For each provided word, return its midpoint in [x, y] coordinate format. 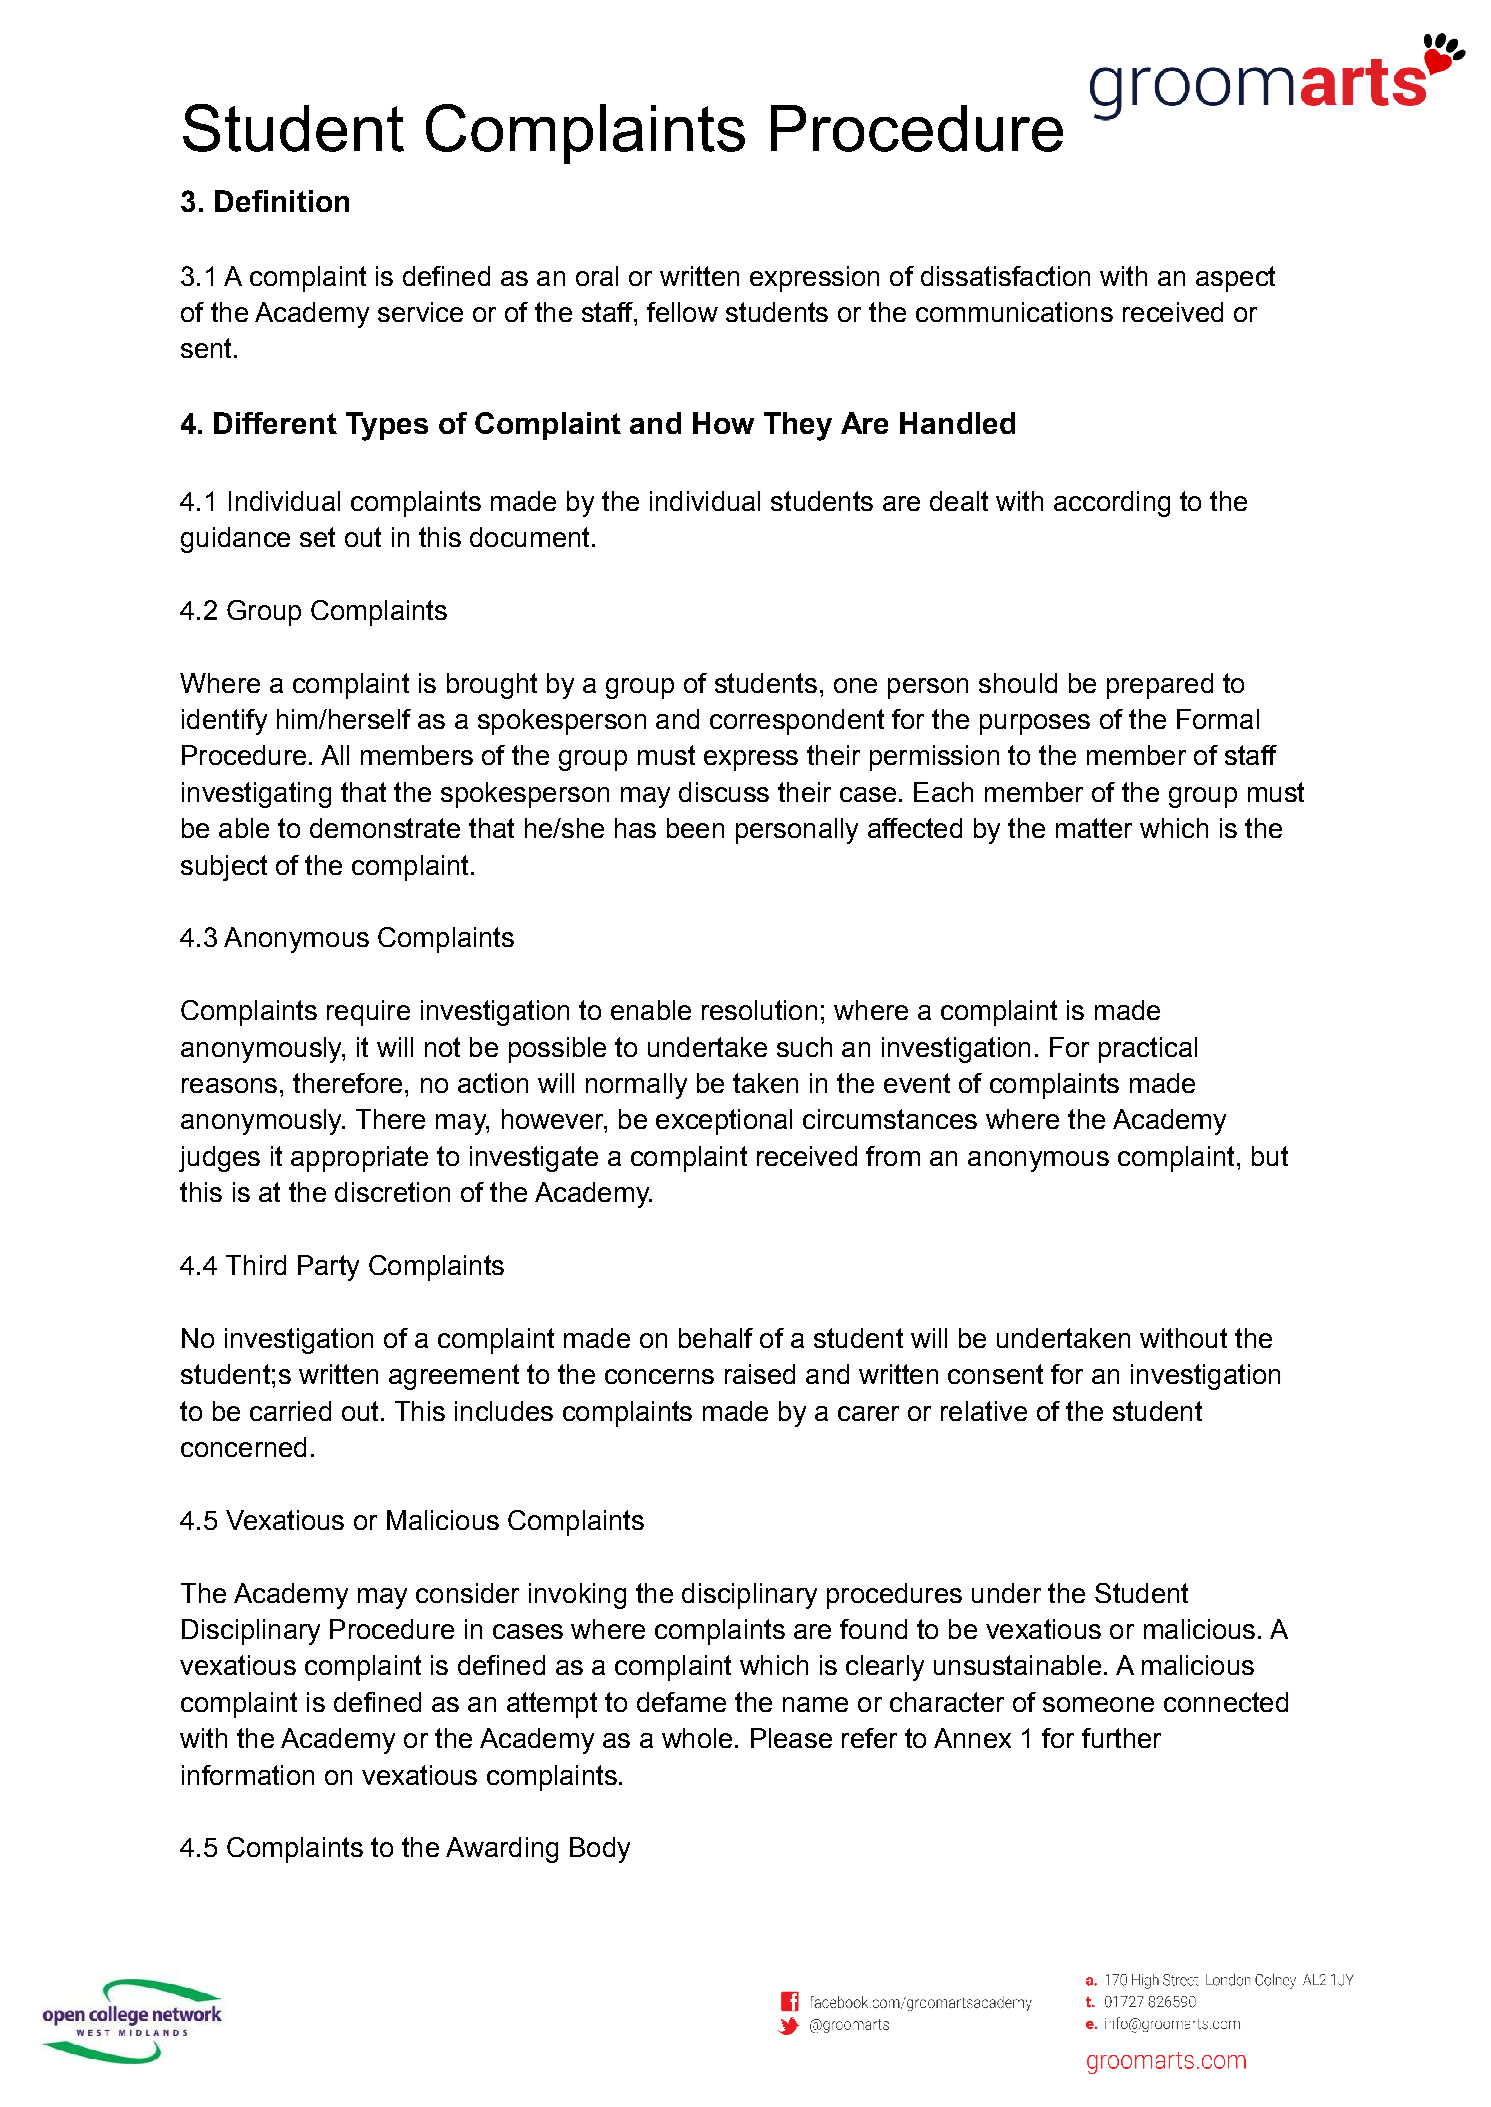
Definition [282, 201]
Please [791, 1738]
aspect [1235, 279]
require [368, 1013]
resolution [759, 1010]
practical [1148, 1050]
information [248, 1775]
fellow [682, 312]
